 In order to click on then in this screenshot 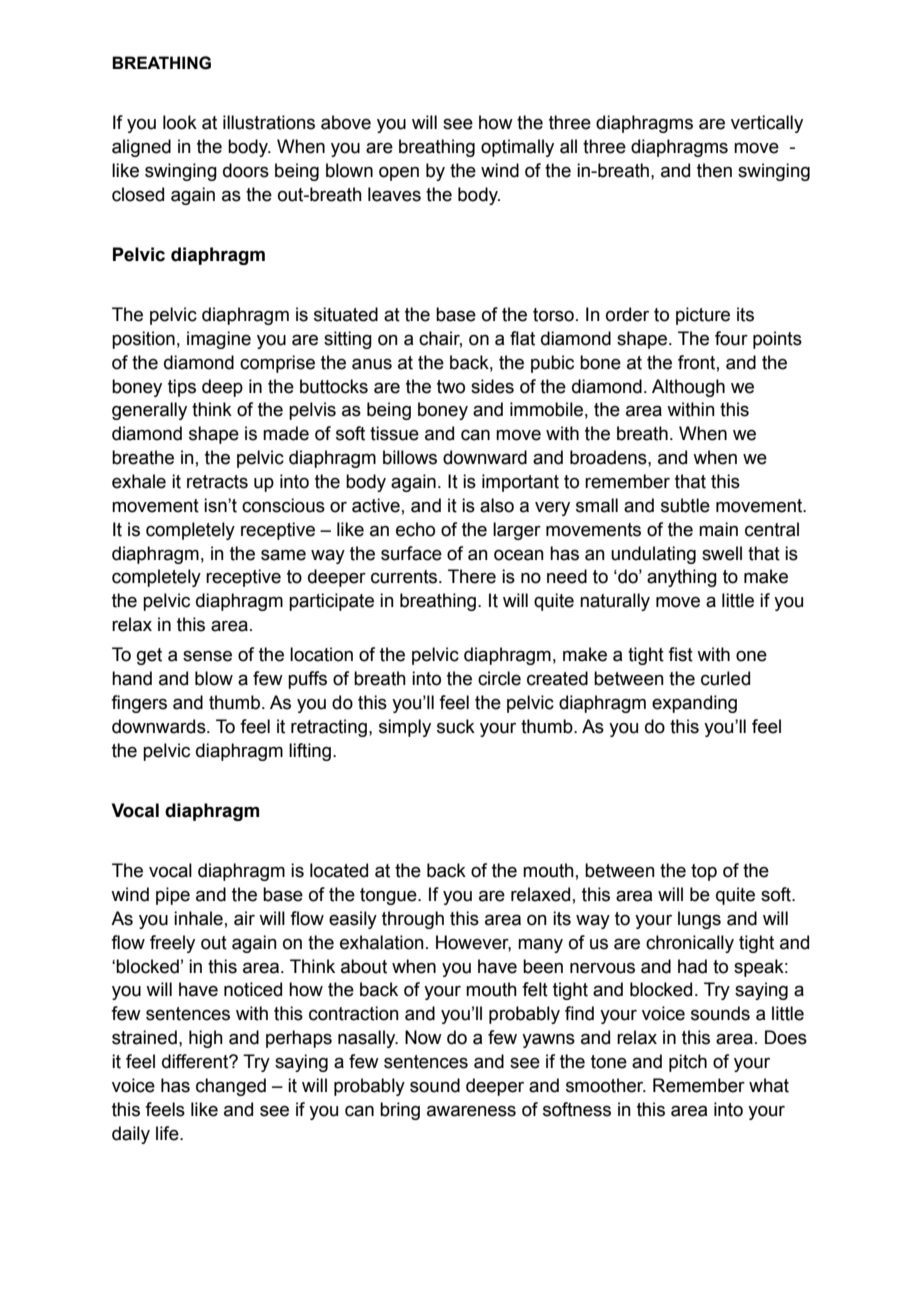, I will do `click(714, 170)`.
